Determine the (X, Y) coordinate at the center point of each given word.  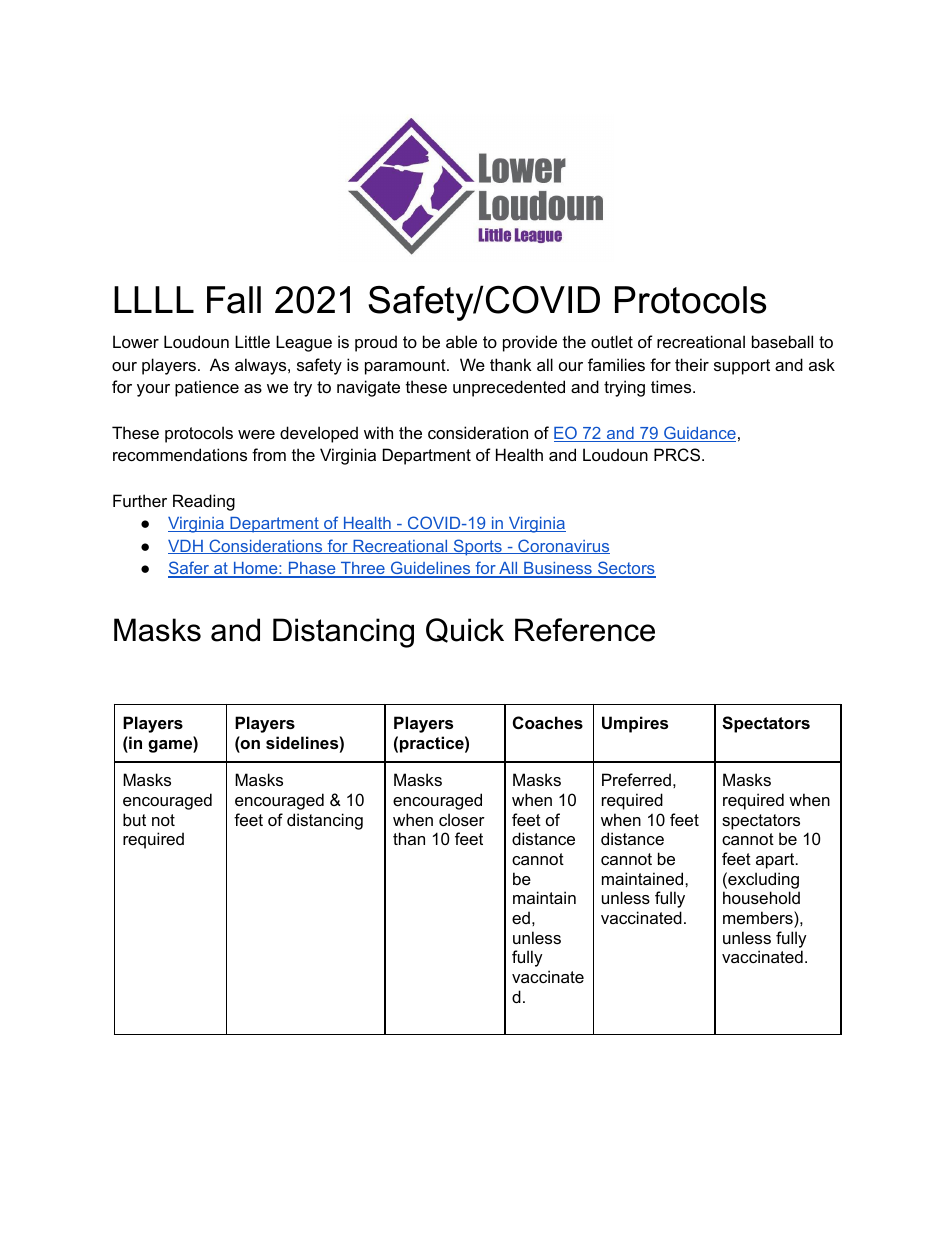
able (461, 341)
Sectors (626, 569)
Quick (465, 630)
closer (462, 819)
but (134, 819)
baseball (782, 341)
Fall (234, 300)
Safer (190, 569)
